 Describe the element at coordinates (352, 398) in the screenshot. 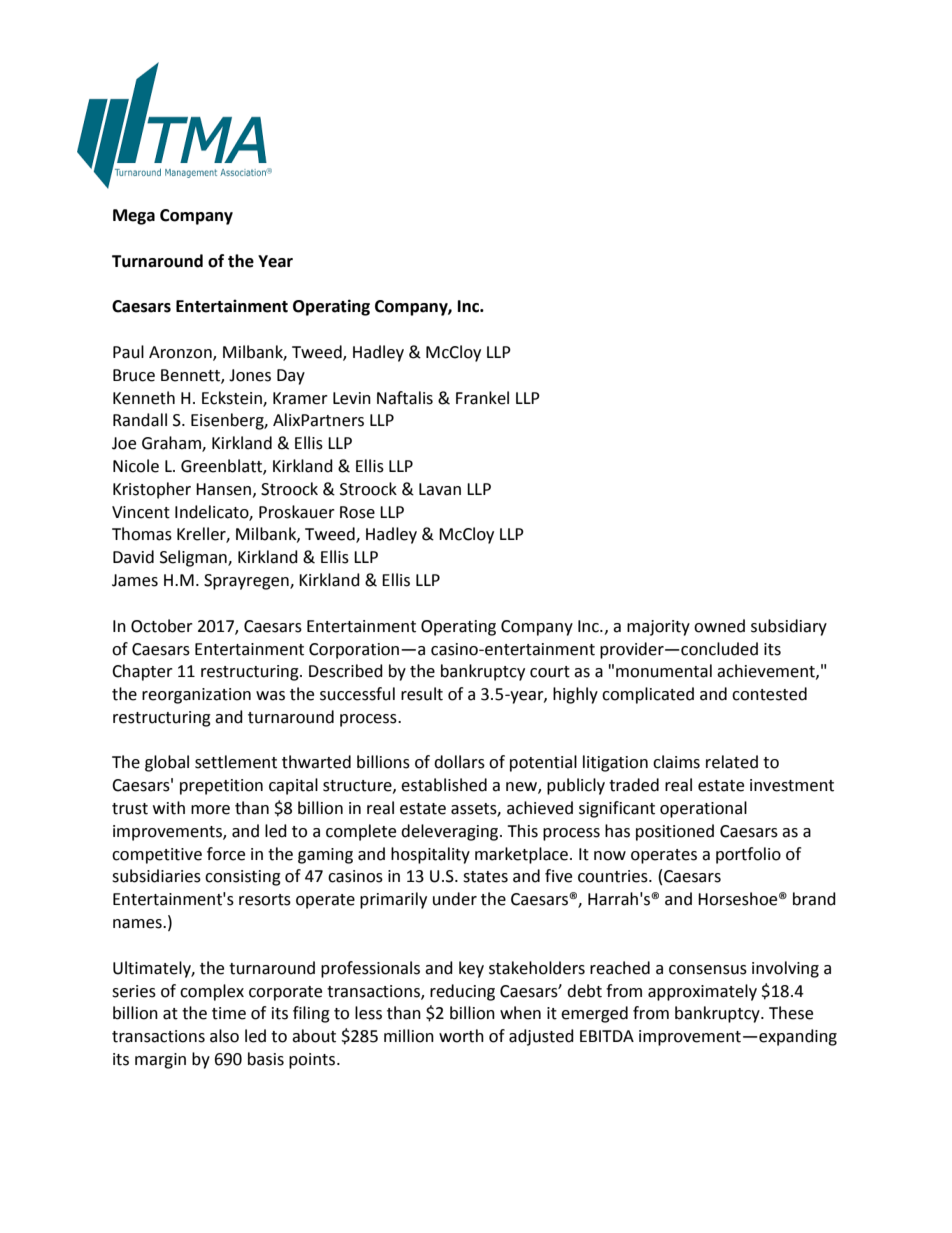

I see `Levin` at that location.
